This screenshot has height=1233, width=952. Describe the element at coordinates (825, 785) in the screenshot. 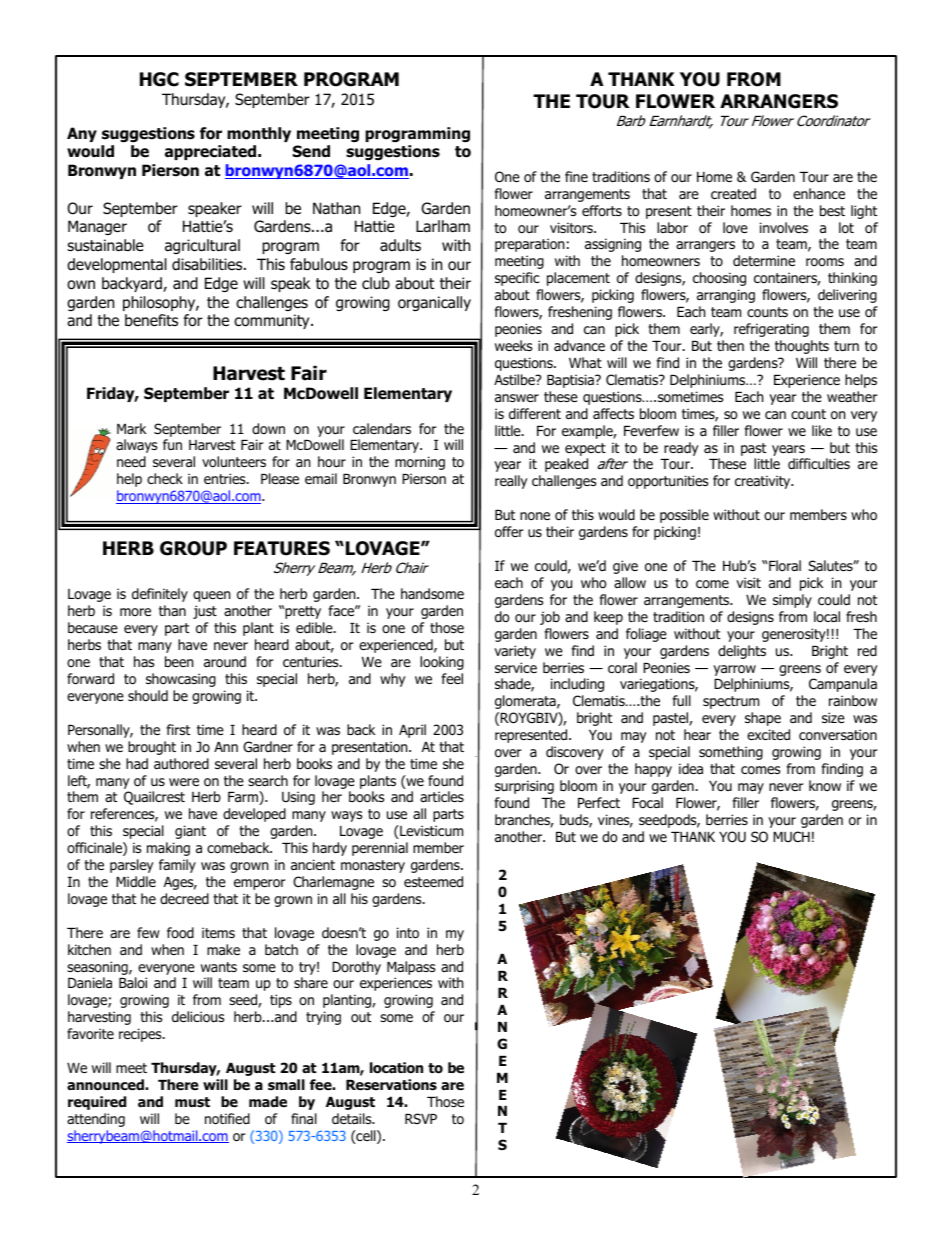

I see `know` at that location.
